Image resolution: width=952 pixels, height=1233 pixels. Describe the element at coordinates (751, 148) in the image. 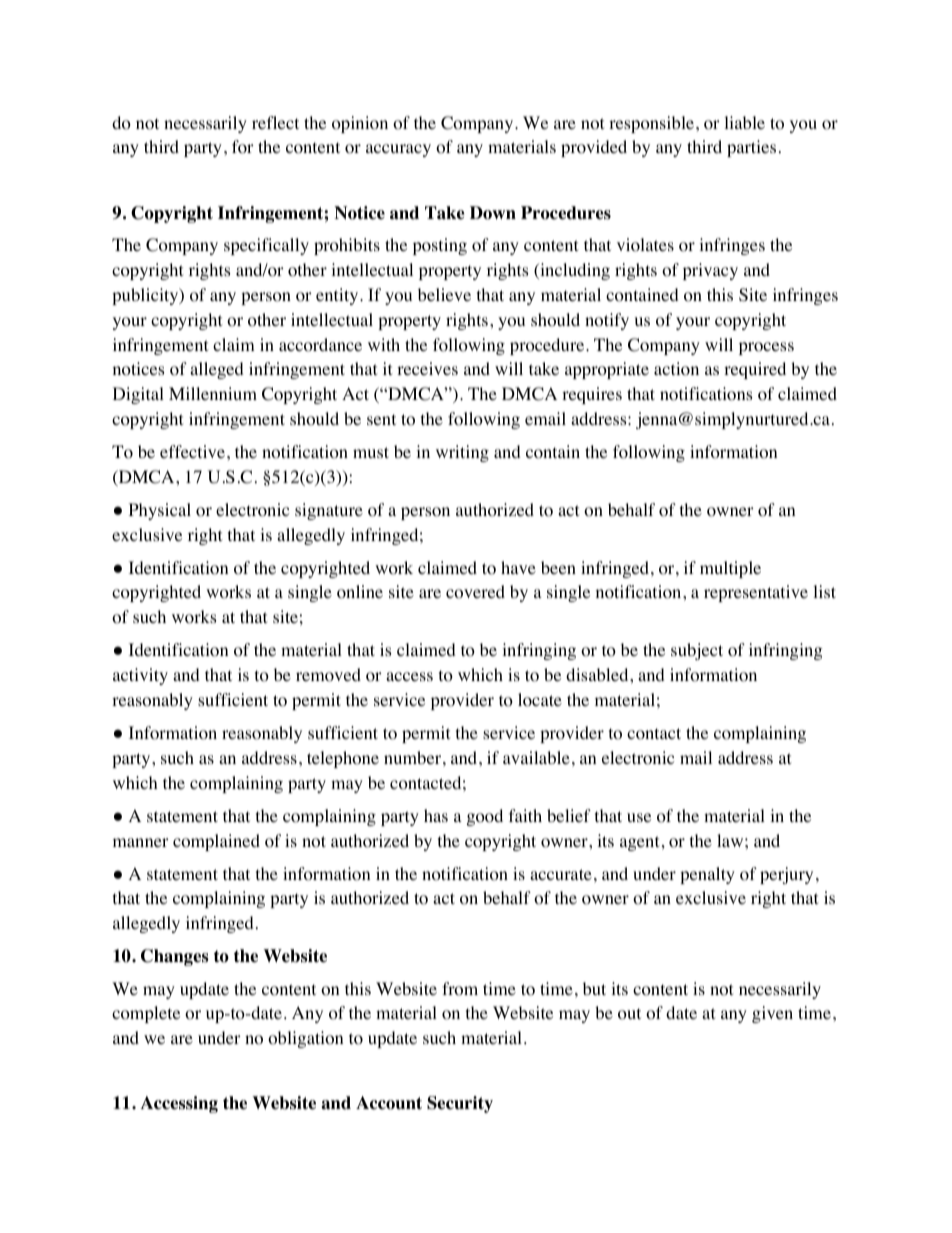

I see `parties` at that location.
